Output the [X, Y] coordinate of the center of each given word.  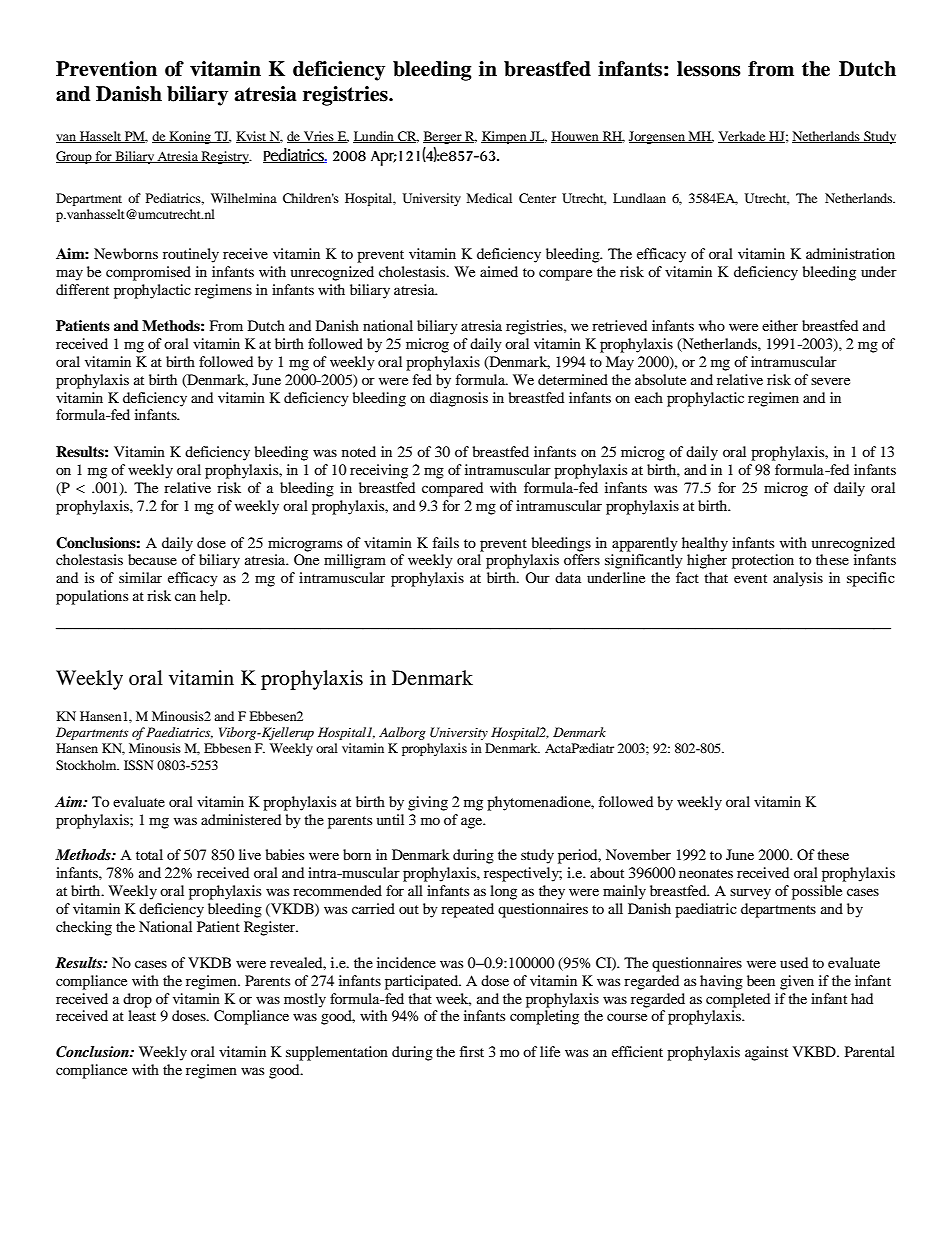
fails [446, 542]
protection [763, 561]
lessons [709, 69]
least [142, 1015]
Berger [443, 137]
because [152, 559]
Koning [190, 137]
